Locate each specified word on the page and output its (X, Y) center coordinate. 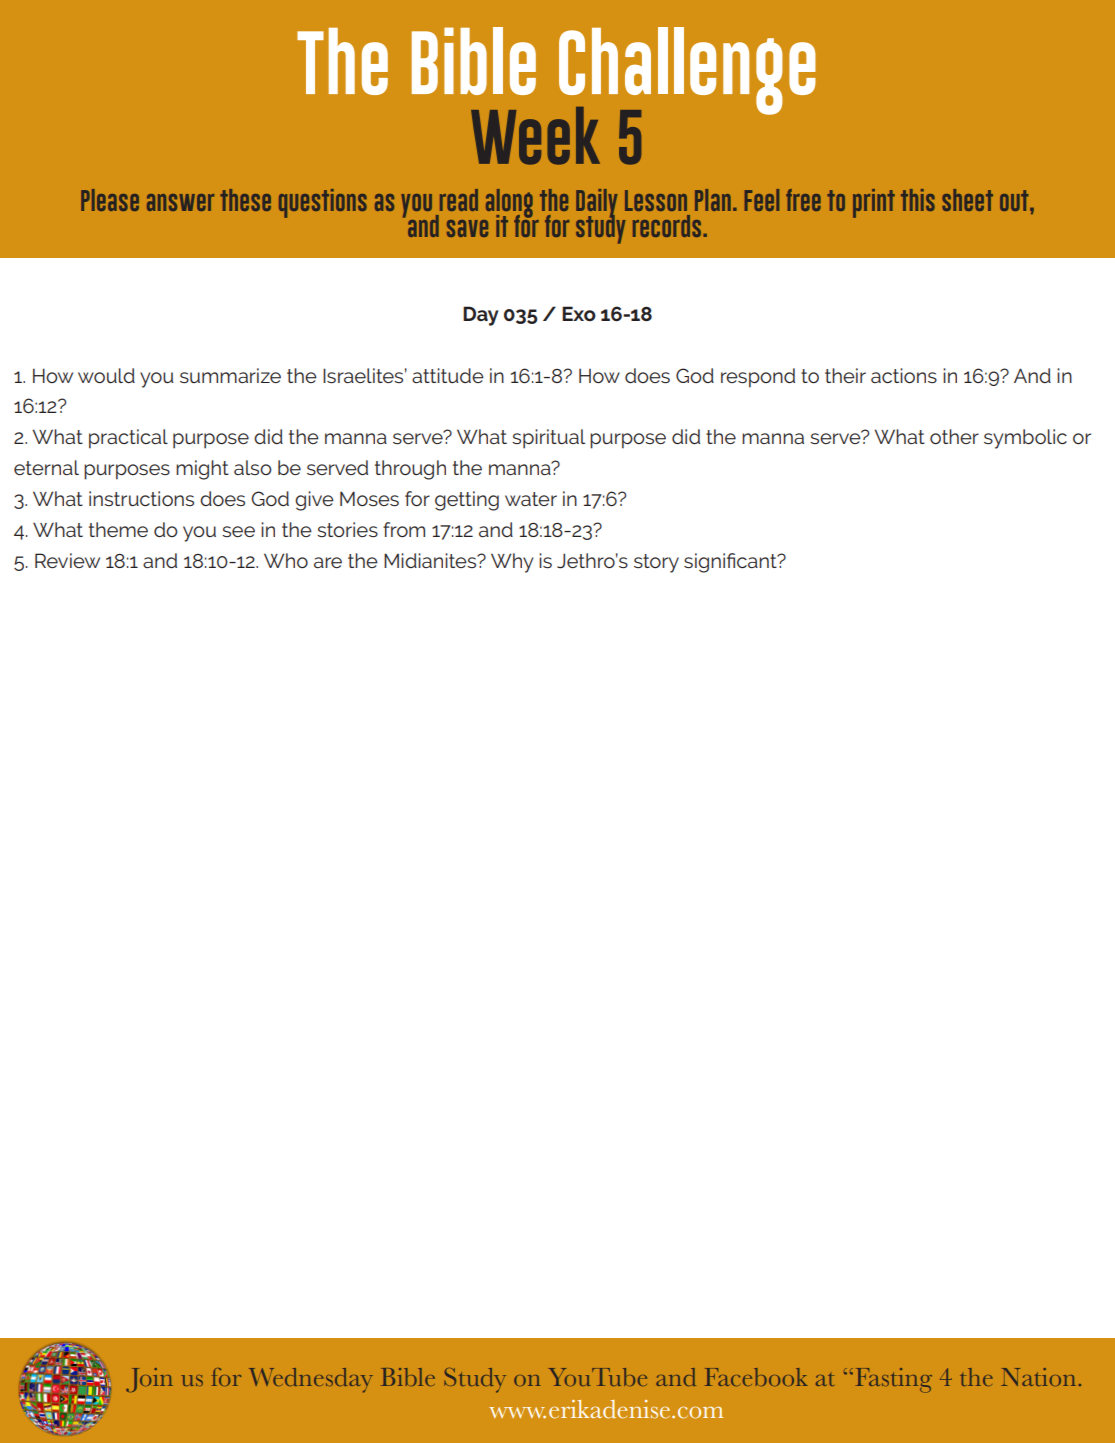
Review (67, 560)
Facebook (756, 1377)
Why (512, 563)
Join (149, 1380)
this (918, 200)
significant (731, 563)
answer (180, 202)
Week (535, 136)
